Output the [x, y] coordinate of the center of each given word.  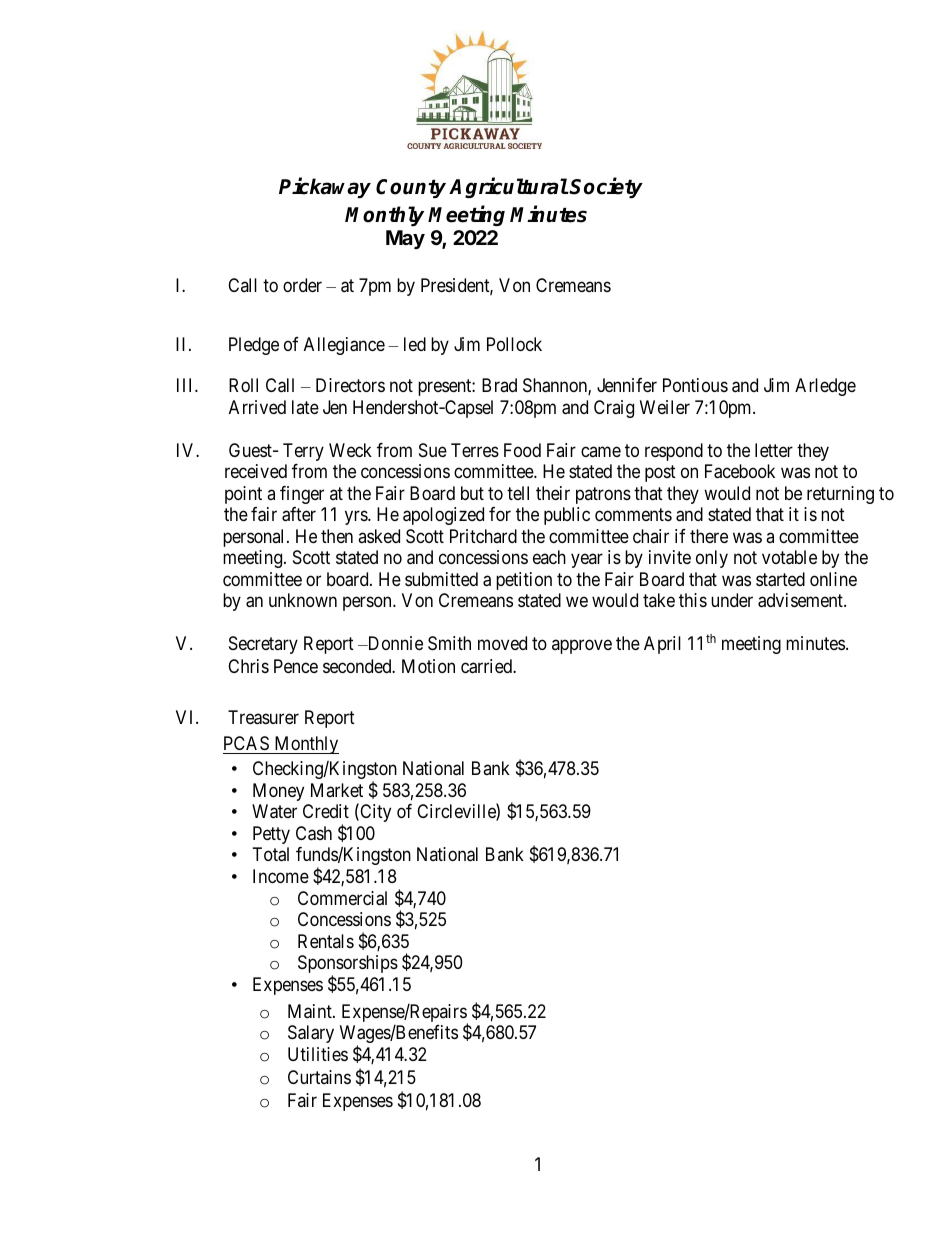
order [302, 285]
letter [774, 450]
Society [606, 187]
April [662, 645]
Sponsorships [348, 965]
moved [502, 643]
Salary [311, 1034]
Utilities [318, 1054]
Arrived [257, 407]
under [732, 600]
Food [522, 450]
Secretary [263, 645]
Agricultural [508, 188]
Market [337, 790]
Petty [271, 835]
